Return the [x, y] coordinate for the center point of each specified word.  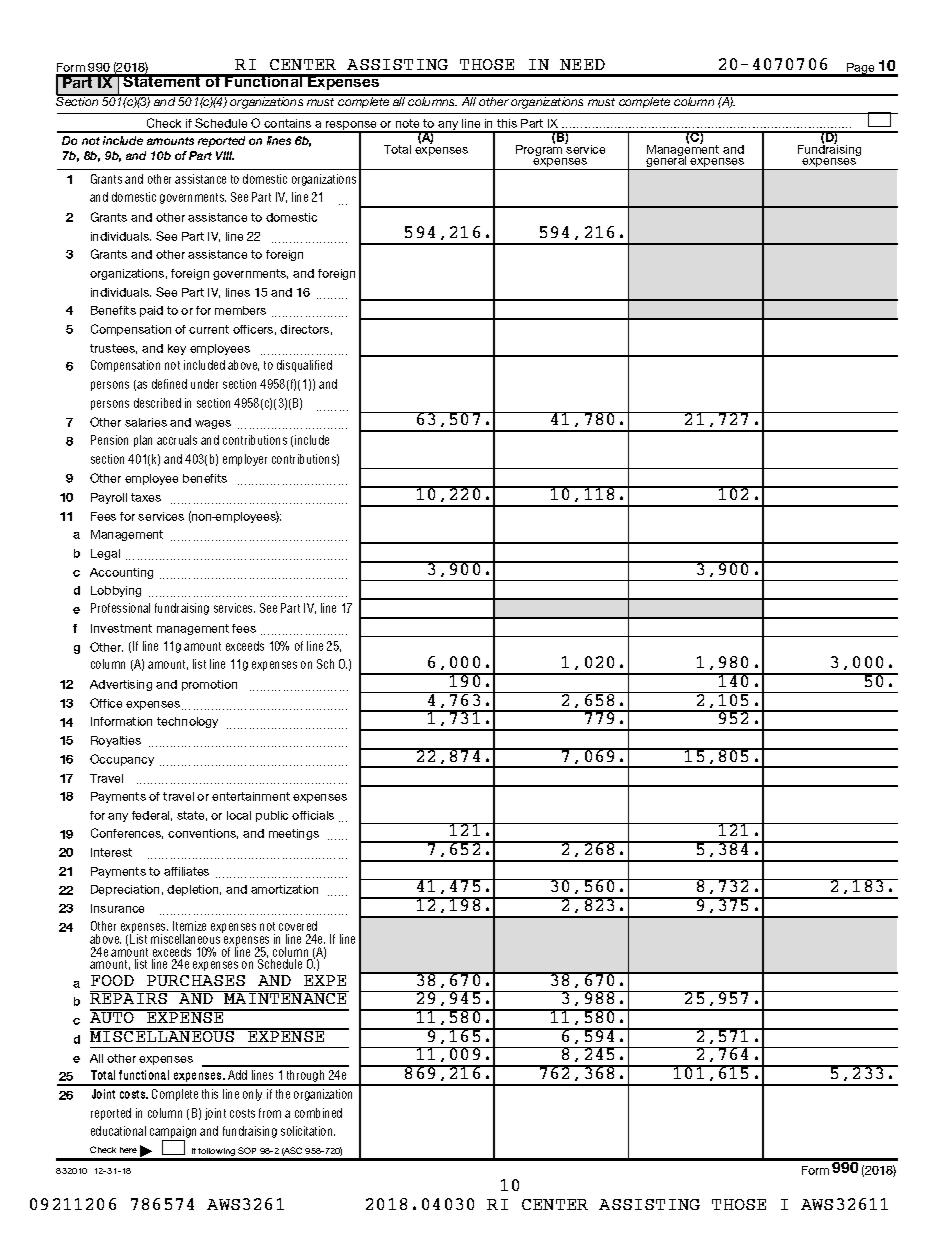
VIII [225, 155]
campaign [173, 1133]
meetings [294, 834]
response [352, 127]
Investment [121, 628]
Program [540, 150]
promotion [209, 685]
